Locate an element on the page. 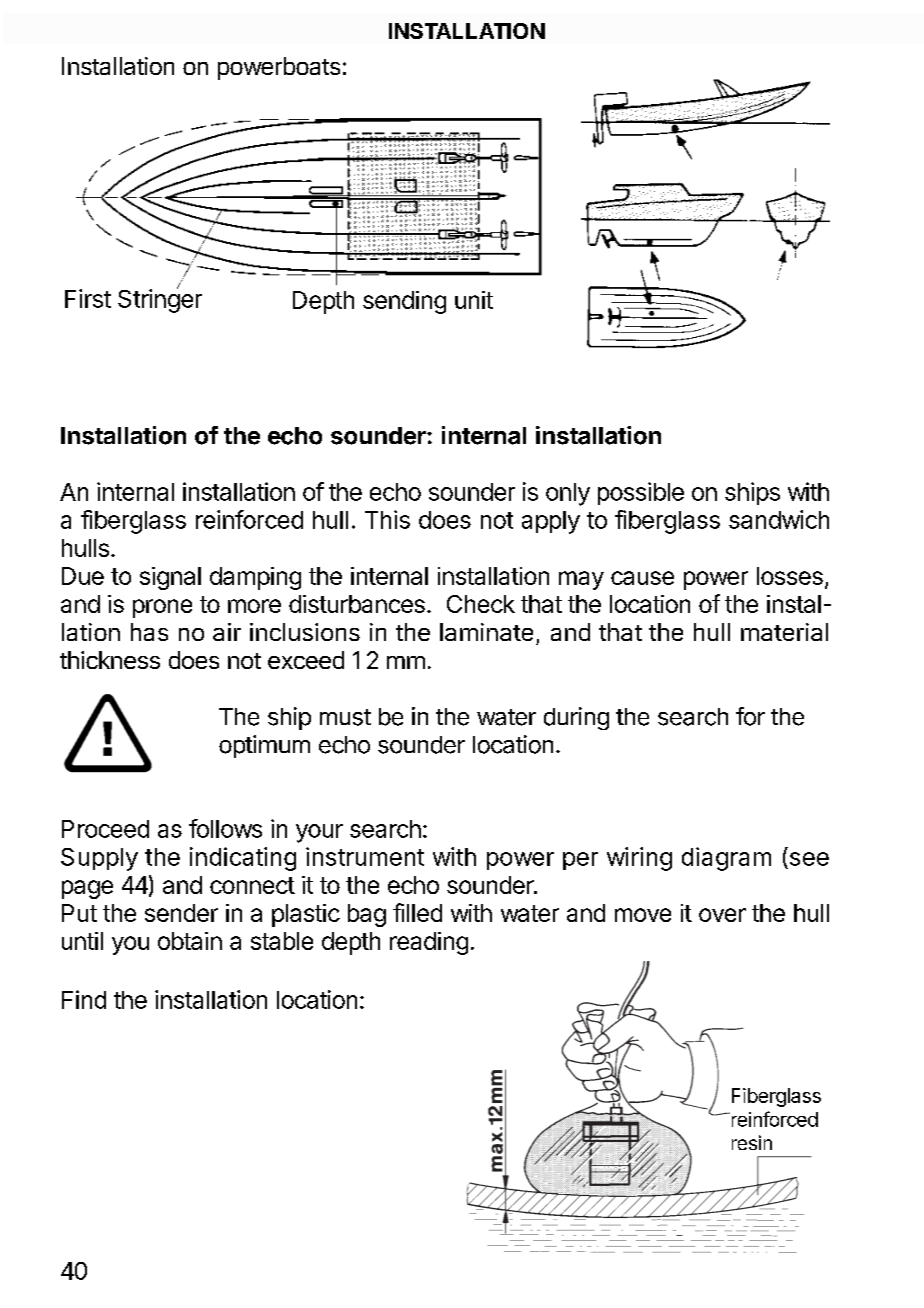 The height and width of the document is (1308, 924). possible is located at coordinates (641, 493).
